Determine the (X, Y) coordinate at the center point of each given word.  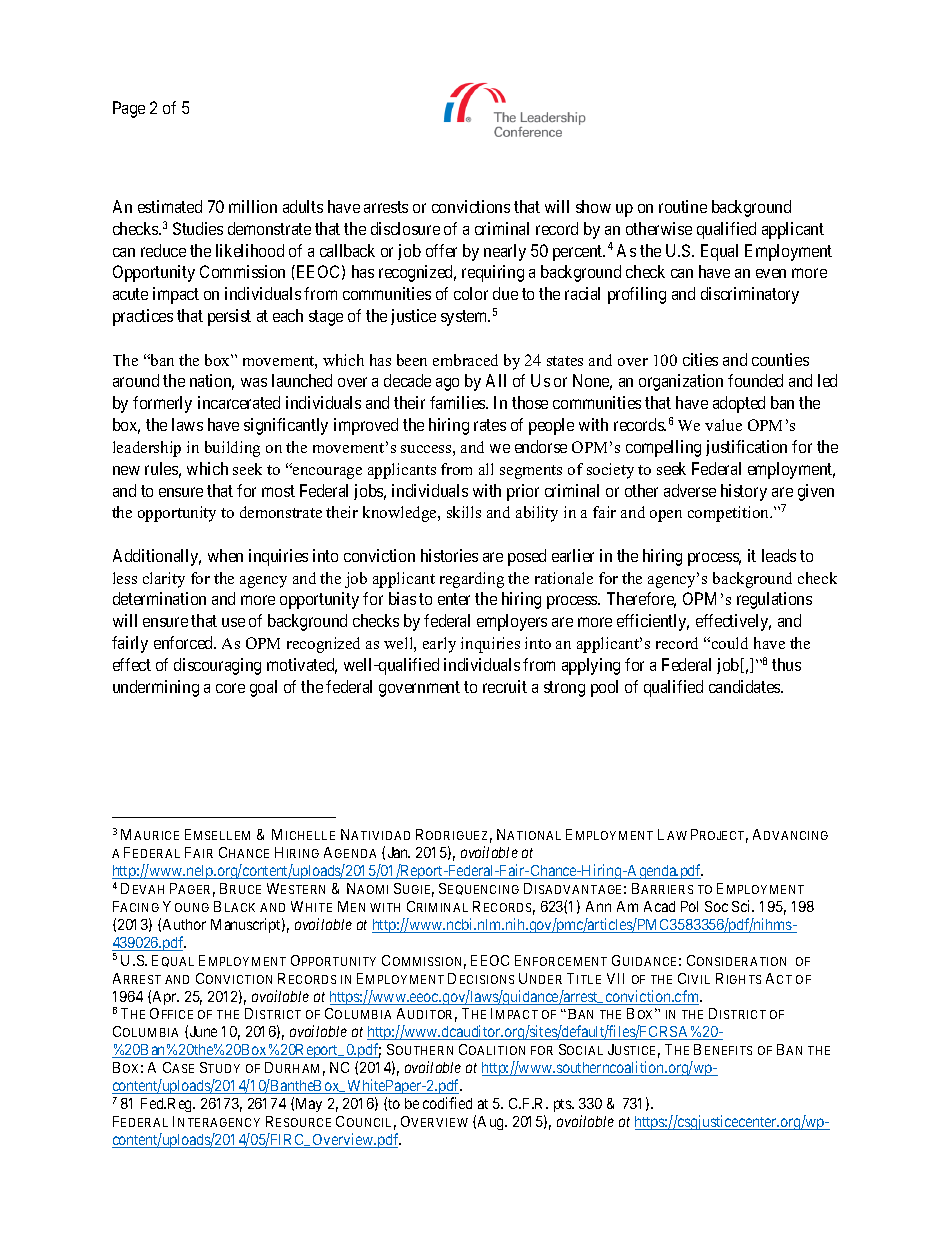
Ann (598, 906)
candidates (745, 686)
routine (683, 206)
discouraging (217, 666)
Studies (198, 228)
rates (490, 425)
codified (447, 1103)
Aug (492, 1123)
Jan (399, 852)
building (232, 449)
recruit (505, 686)
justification (746, 448)
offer (441, 250)
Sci (743, 906)
